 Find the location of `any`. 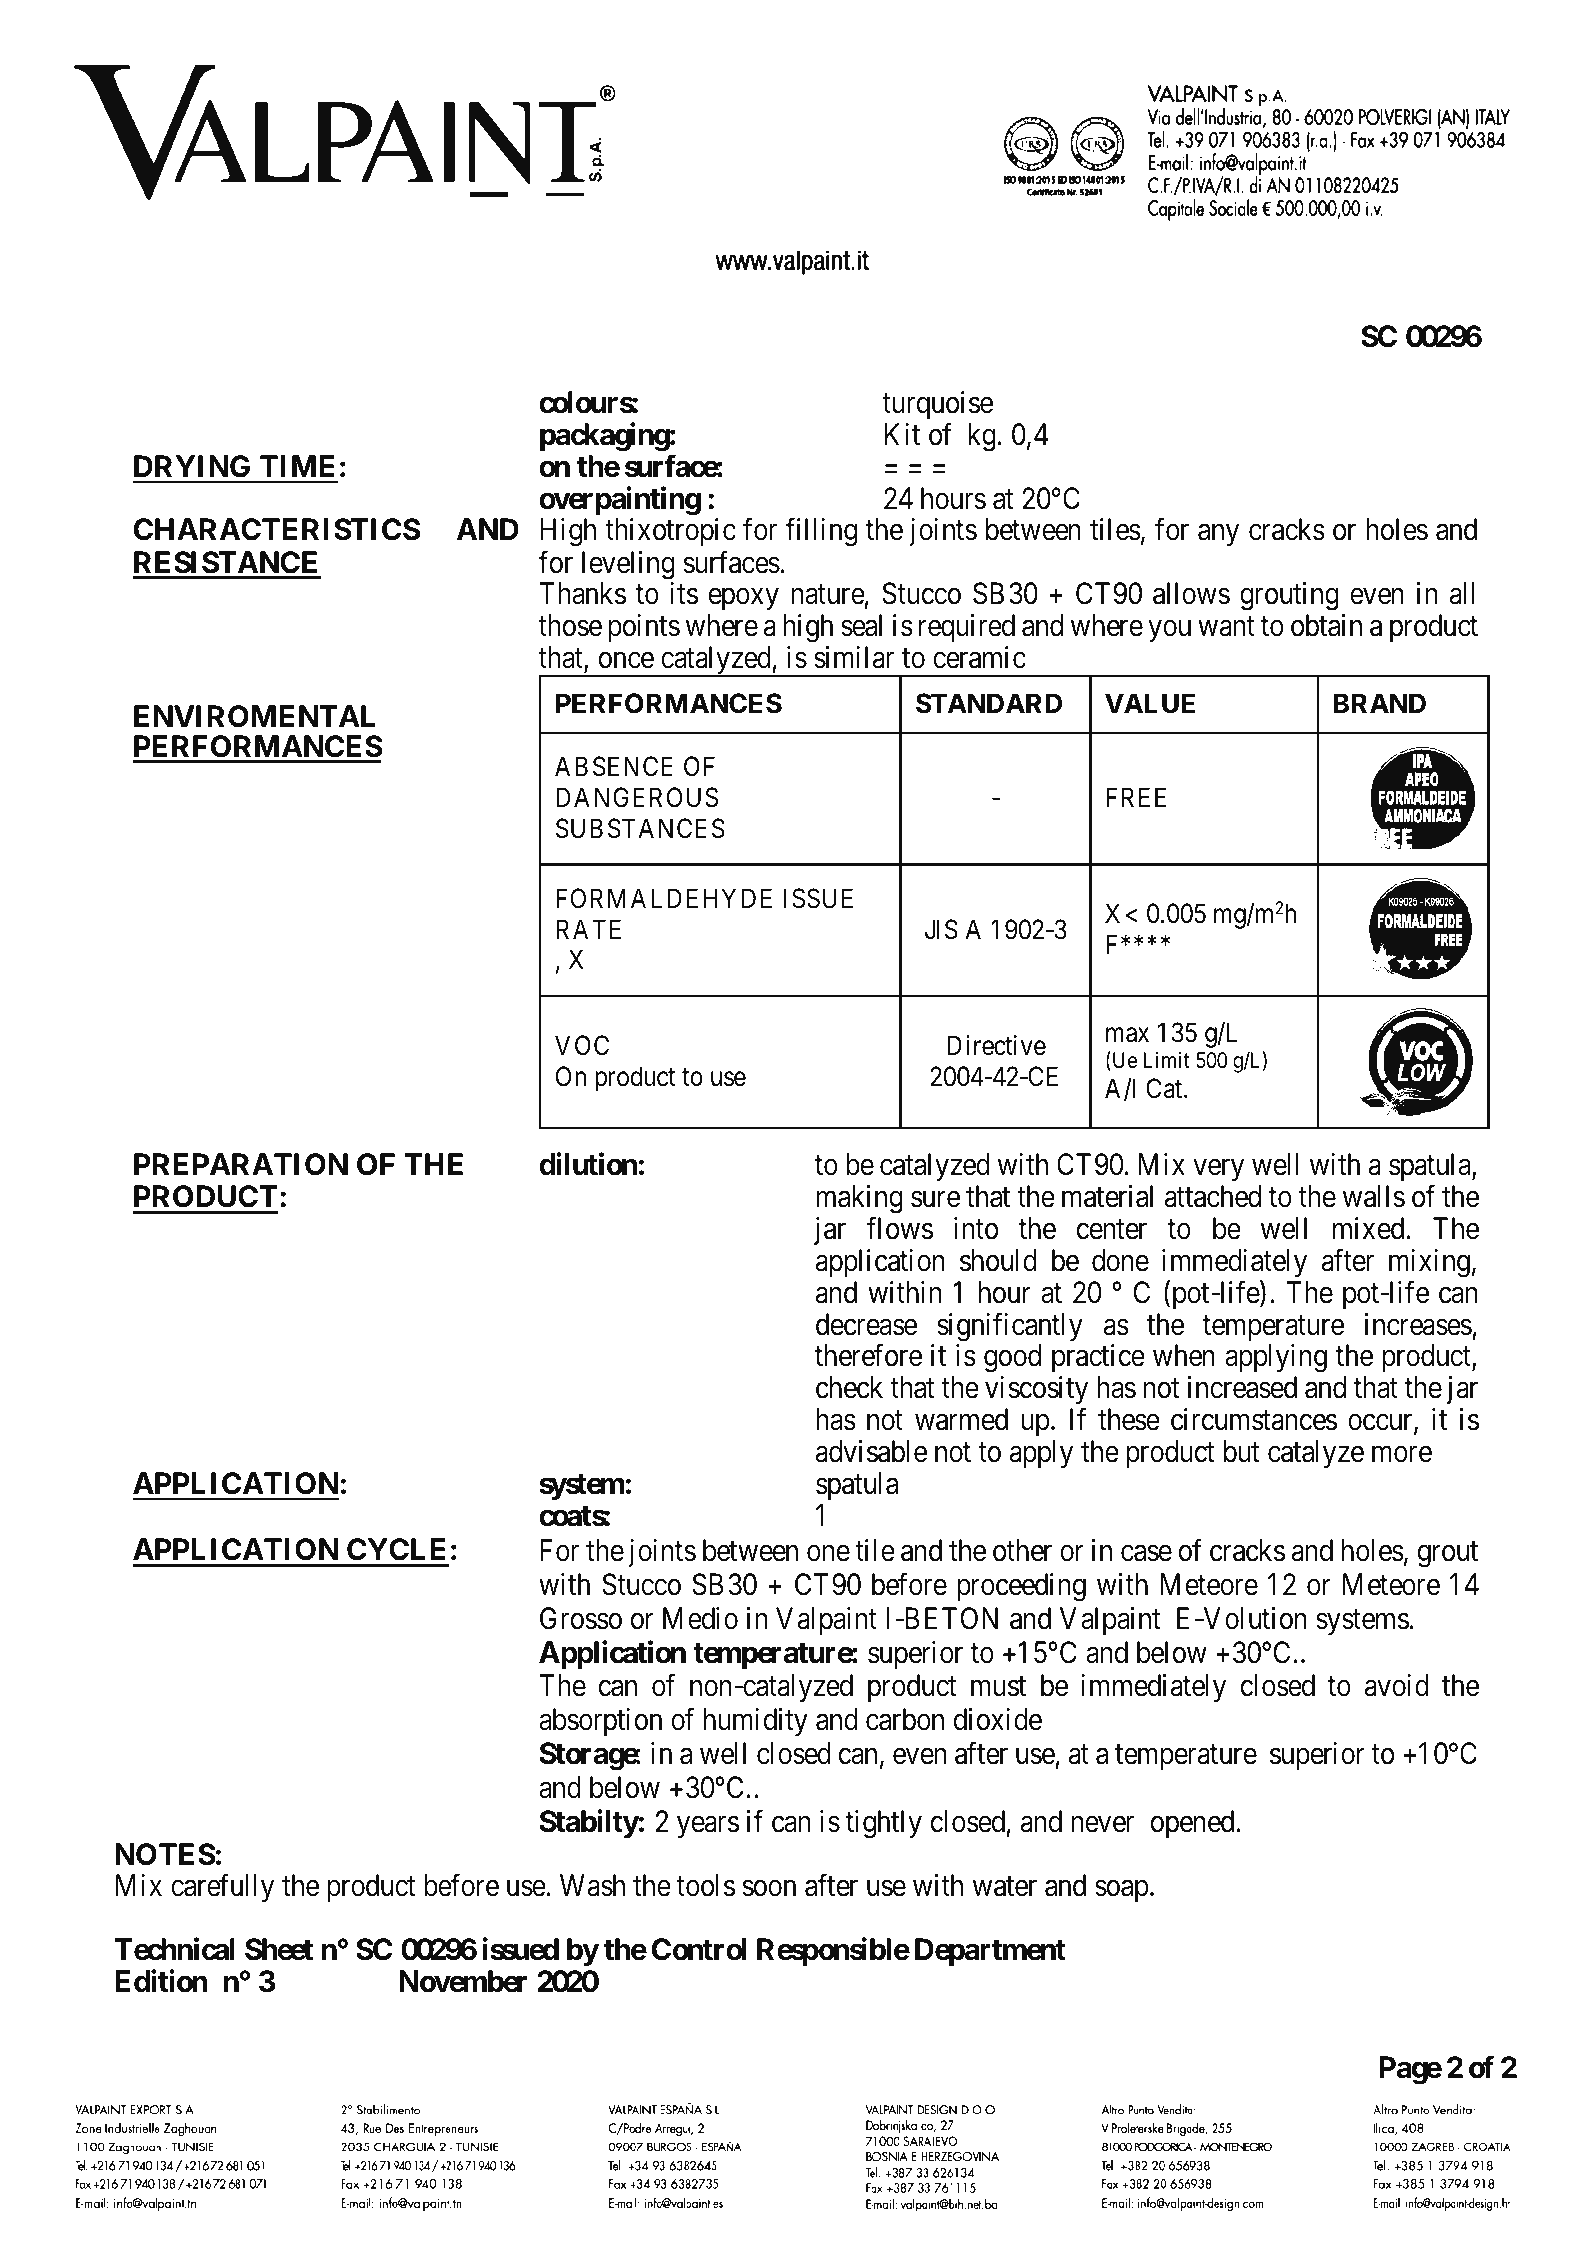

any is located at coordinates (1218, 535).
